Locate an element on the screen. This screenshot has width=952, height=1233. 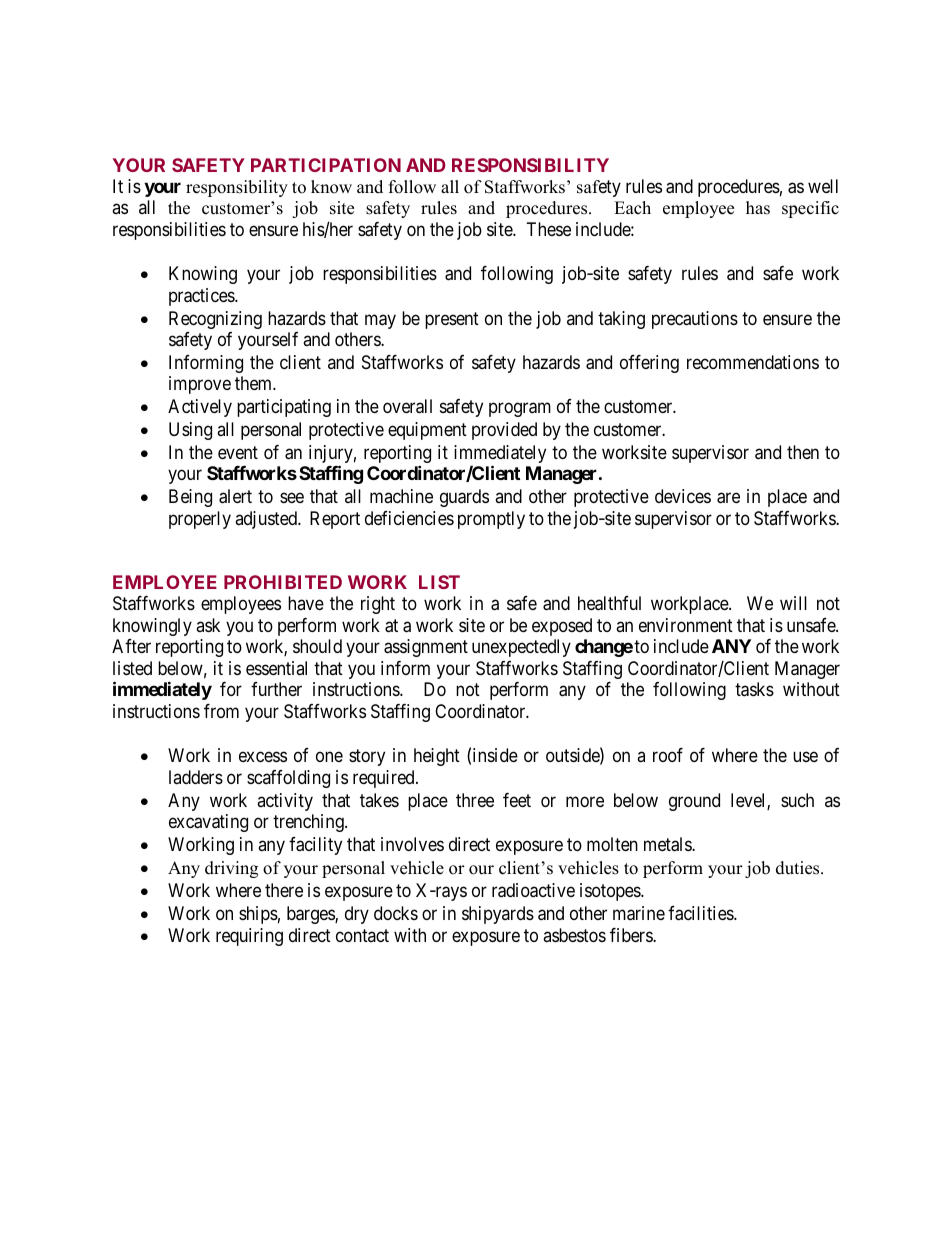
unexpectedly is located at coordinates (521, 648).
